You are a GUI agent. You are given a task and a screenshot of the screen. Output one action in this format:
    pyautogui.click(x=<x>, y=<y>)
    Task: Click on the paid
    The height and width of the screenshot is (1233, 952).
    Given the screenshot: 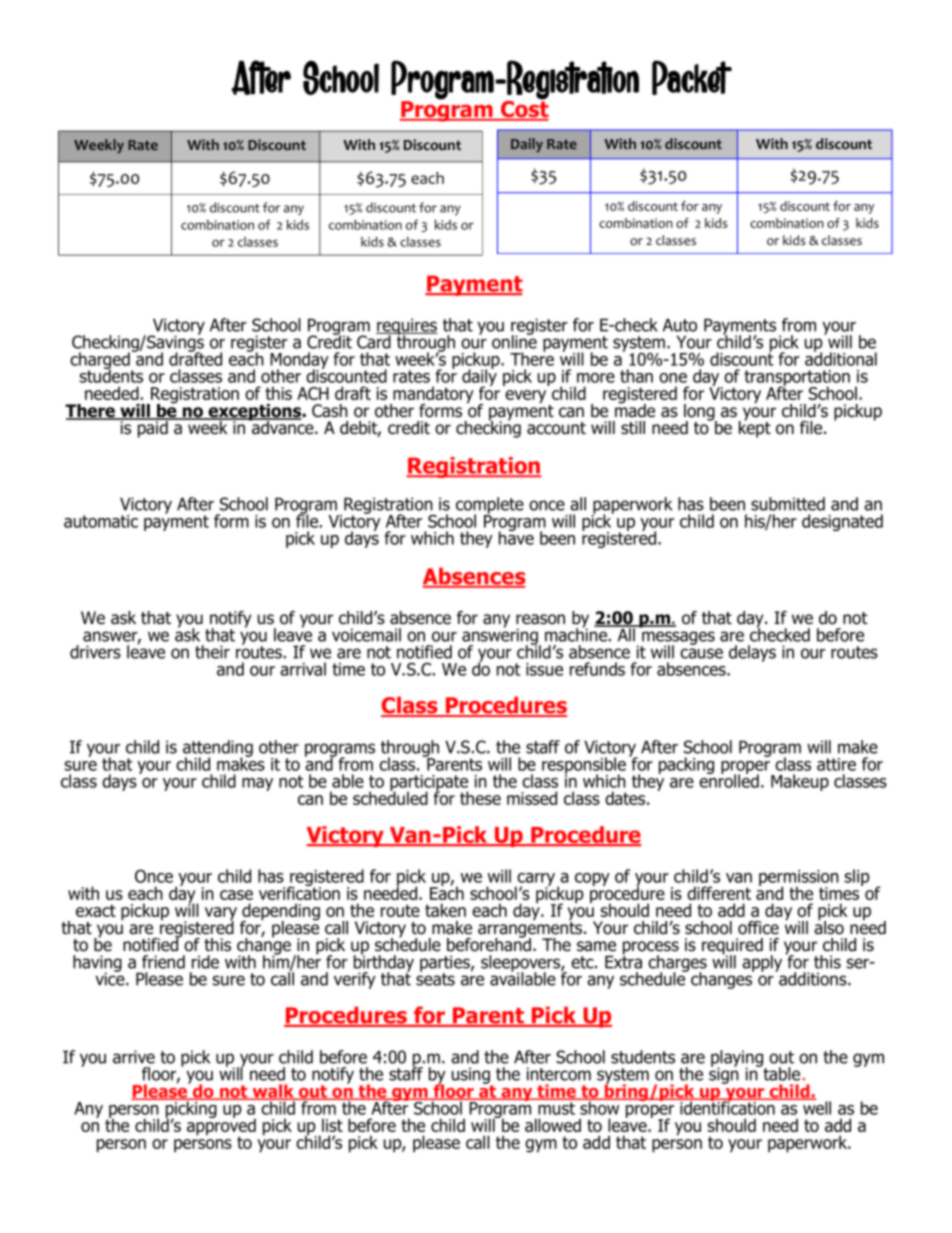 What is the action you would take?
    pyautogui.click(x=153, y=428)
